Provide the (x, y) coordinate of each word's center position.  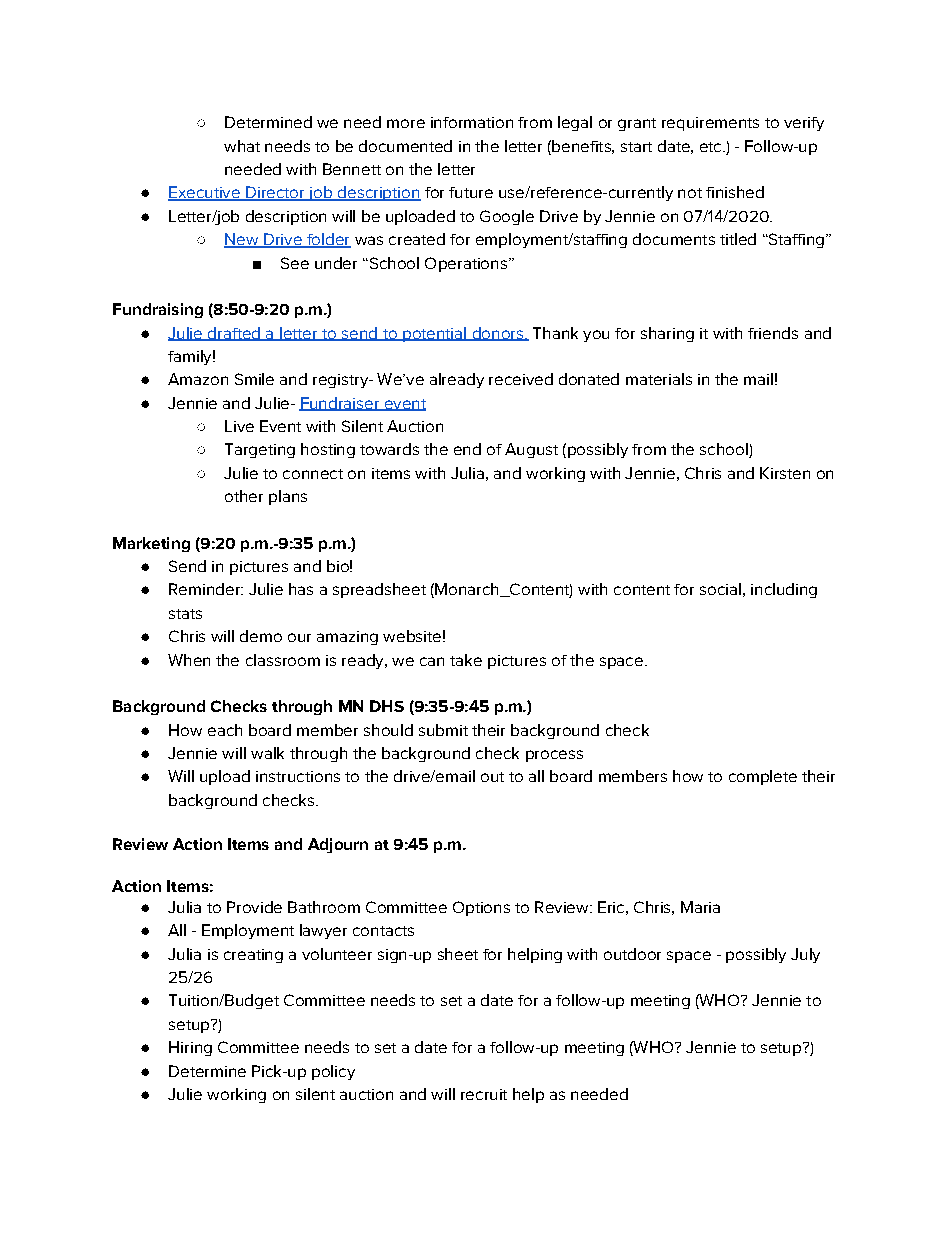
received (521, 379)
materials (659, 379)
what (242, 146)
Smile (254, 379)
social (720, 589)
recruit (484, 1094)
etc (712, 147)
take (466, 660)
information (472, 122)
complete (763, 777)
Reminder (205, 589)
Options (481, 908)
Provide (254, 907)
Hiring (190, 1048)
